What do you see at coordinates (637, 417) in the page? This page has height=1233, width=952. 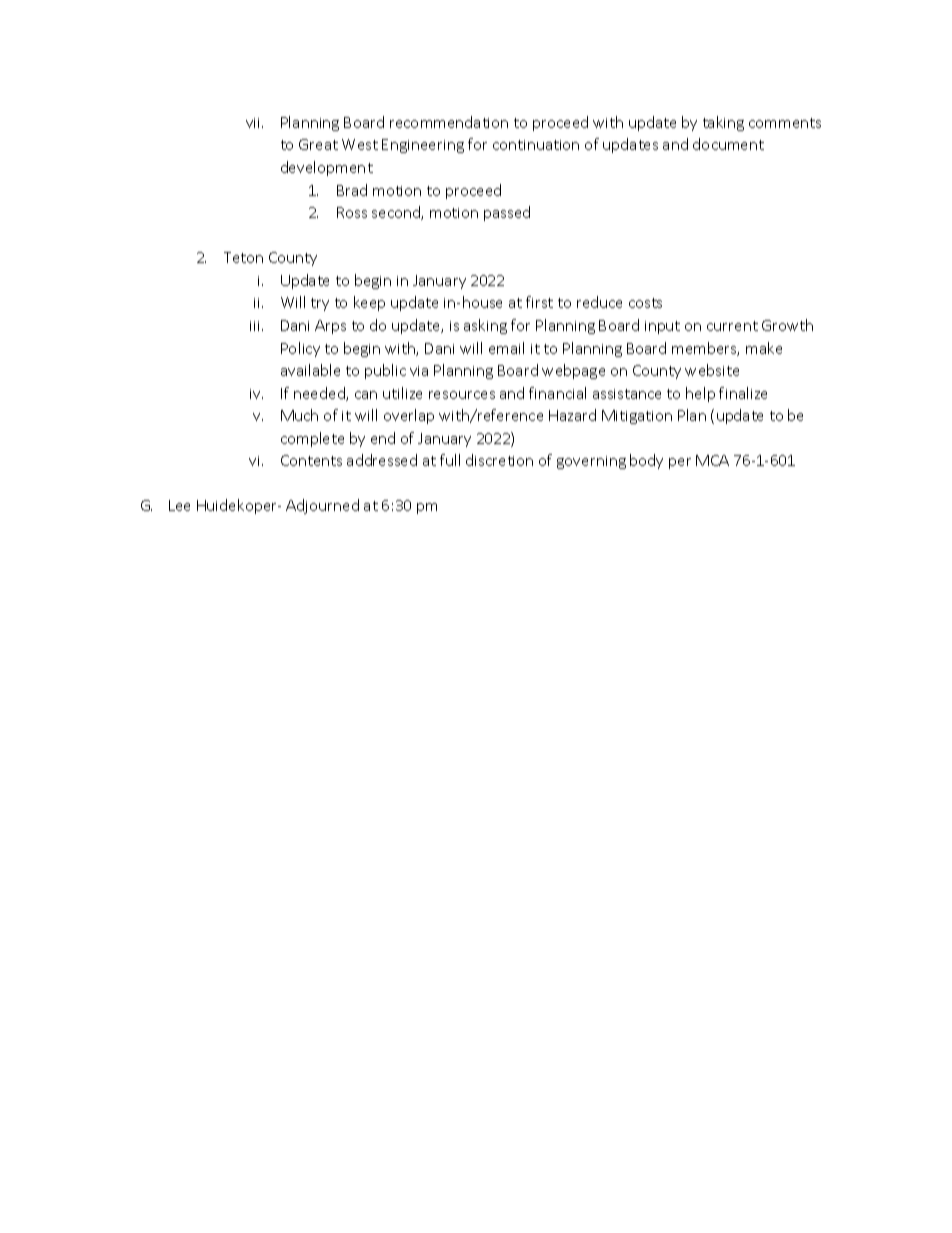 I see `Mitigation` at bounding box center [637, 417].
